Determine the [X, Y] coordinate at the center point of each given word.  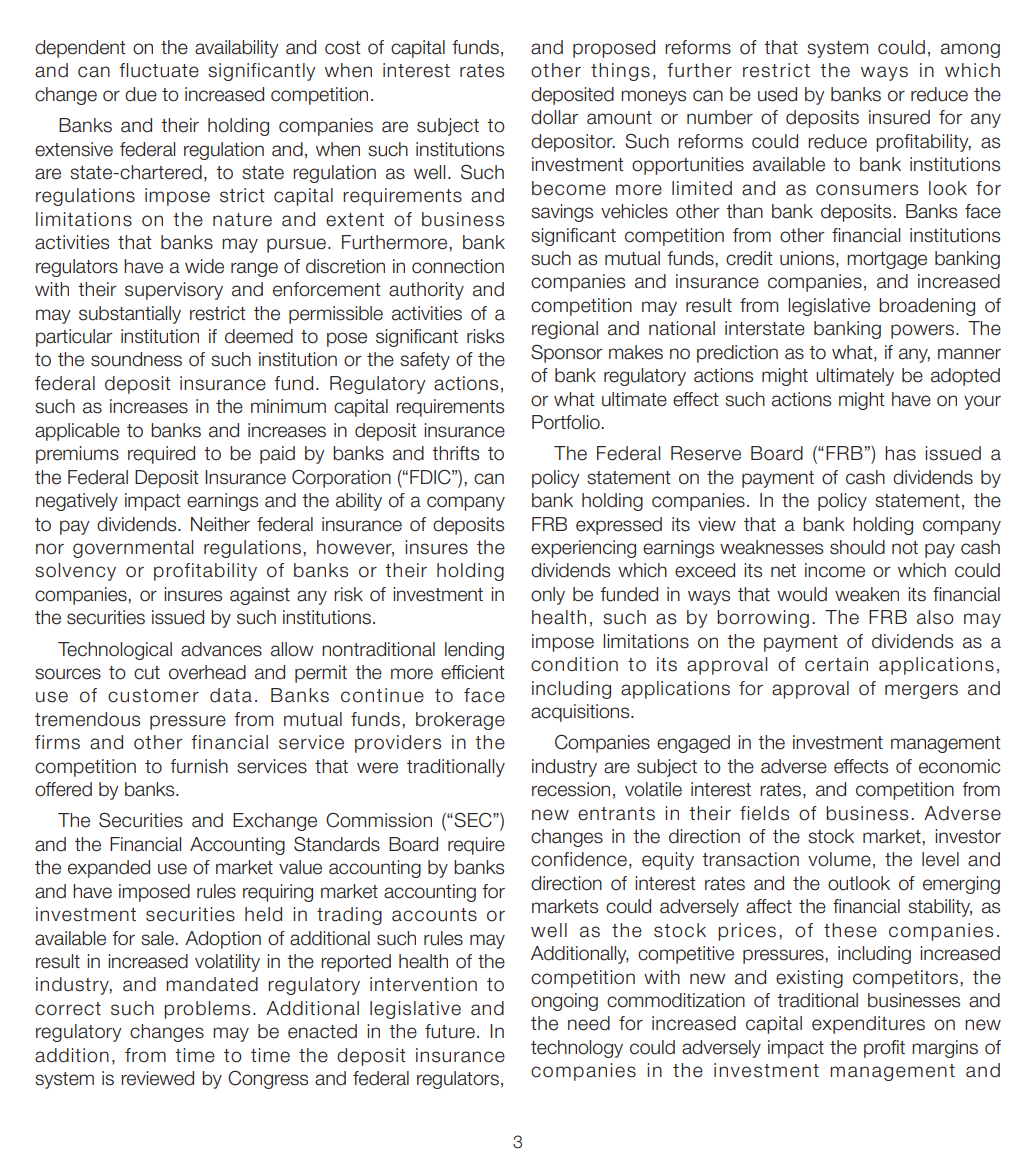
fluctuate [159, 70]
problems [207, 1010]
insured [899, 117]
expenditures [868, 1025]
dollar [555, 117]
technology [577, 1049]
